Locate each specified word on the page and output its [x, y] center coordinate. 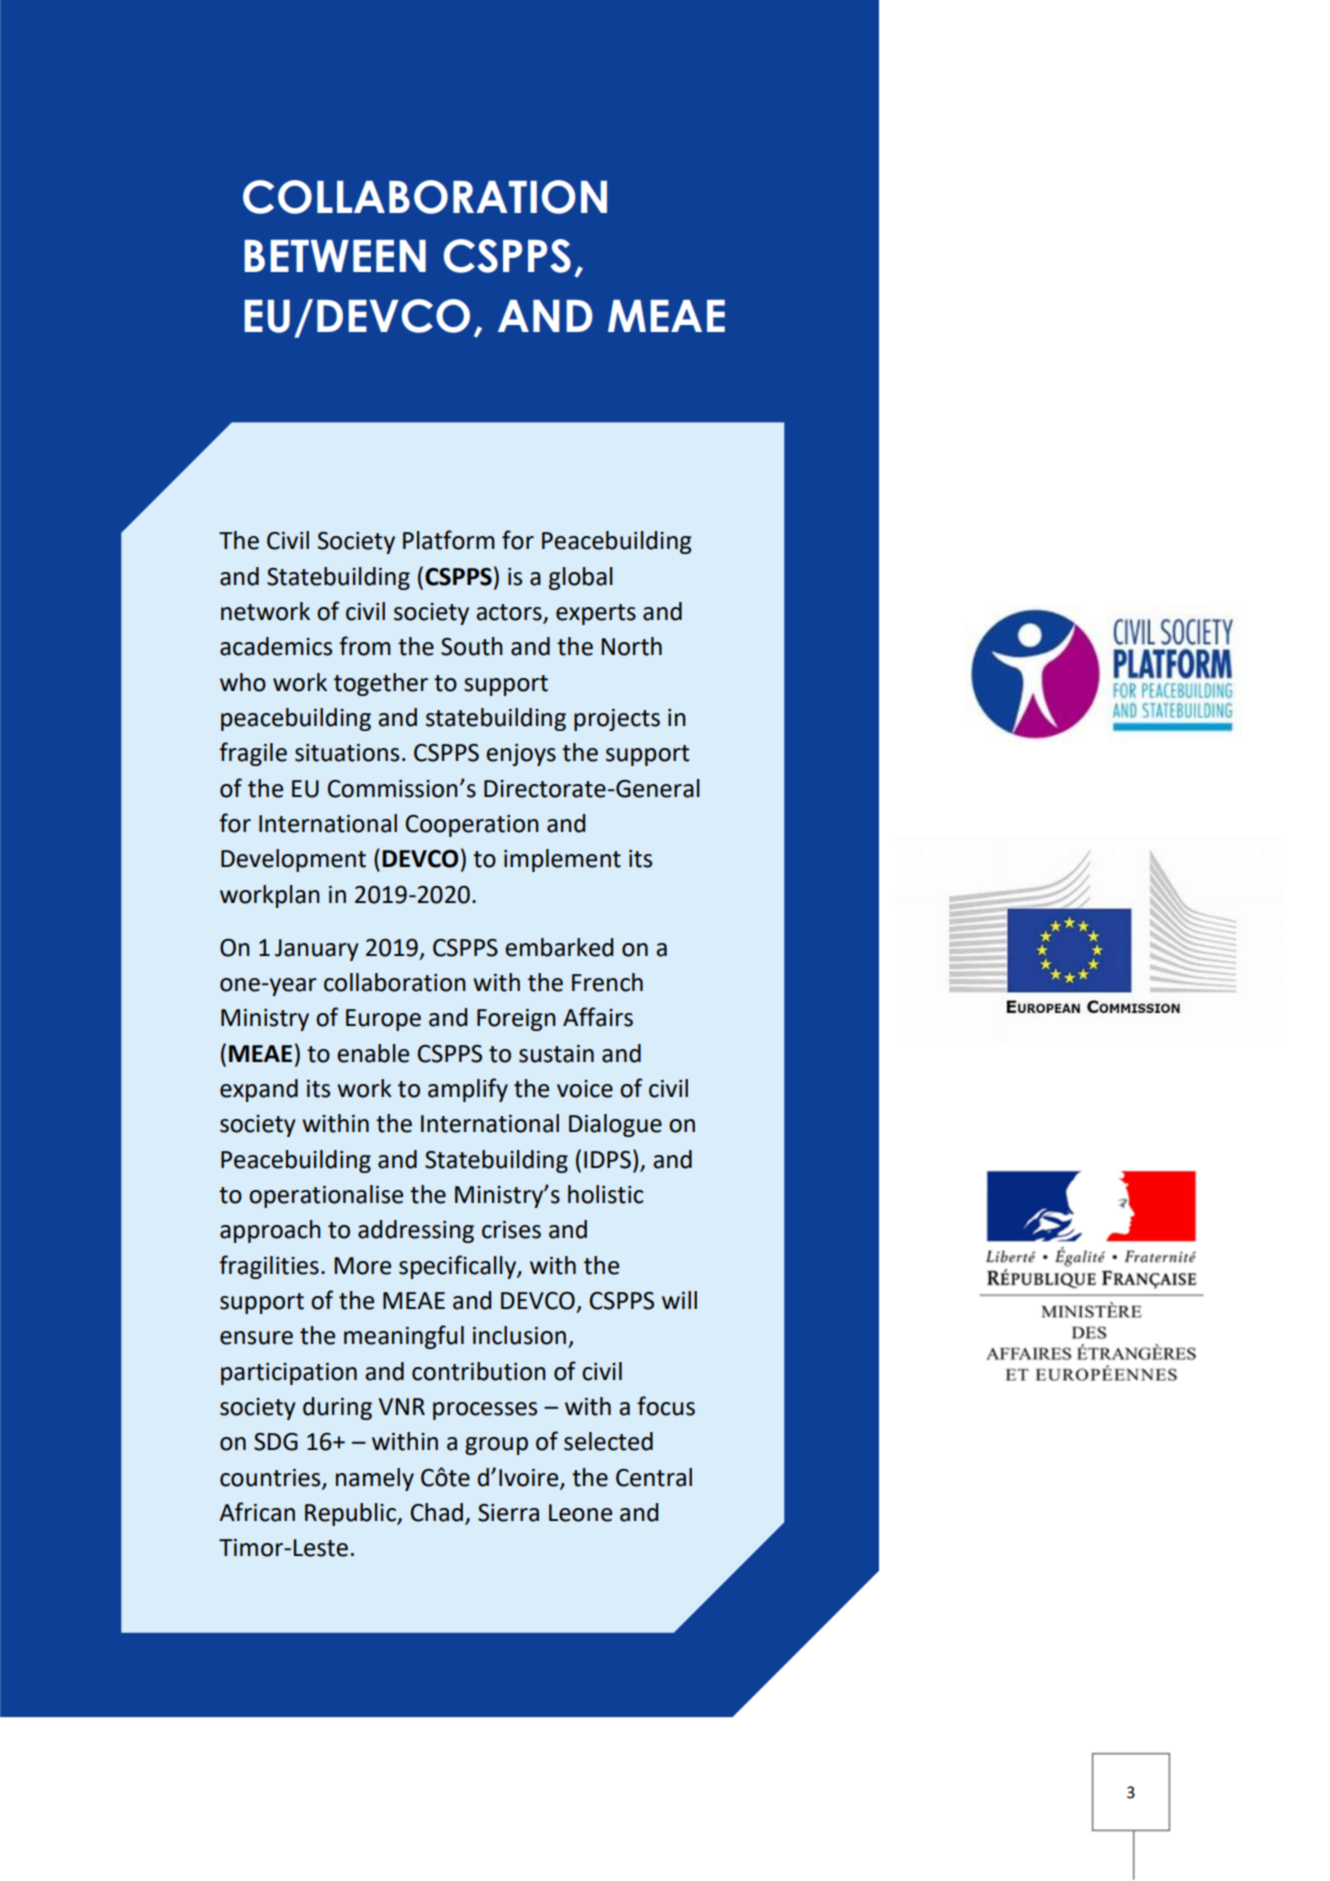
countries [271, 1478]
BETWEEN [335, 256]
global [581, 578]
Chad [437, 1512]
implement [562, 860]
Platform [449, 540]
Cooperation [472, 826]
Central [654, 1477]
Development [293, 860]
